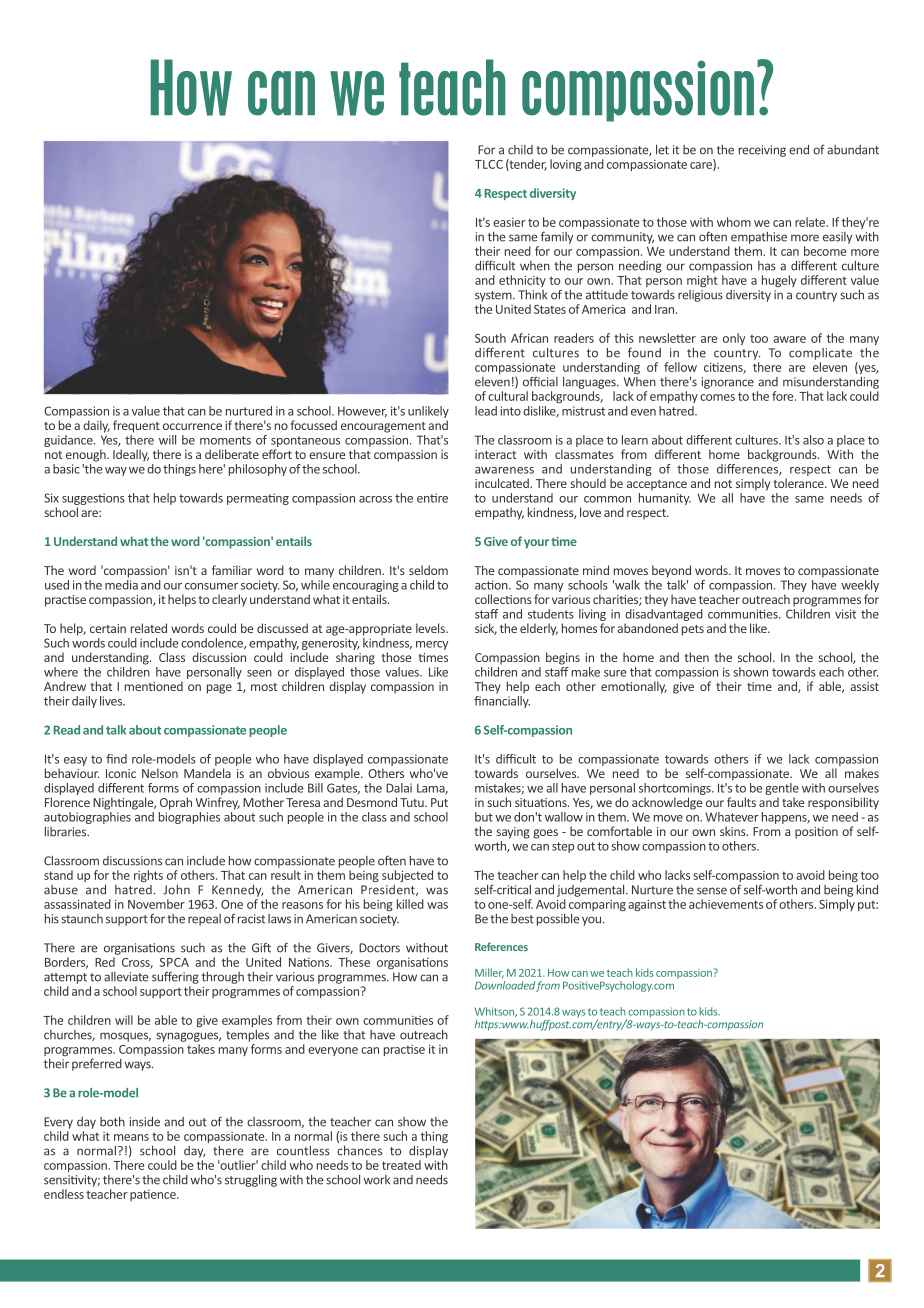 This screenshot has height=1308, width=924. I want to click on inculcated, so click(503, 483).
